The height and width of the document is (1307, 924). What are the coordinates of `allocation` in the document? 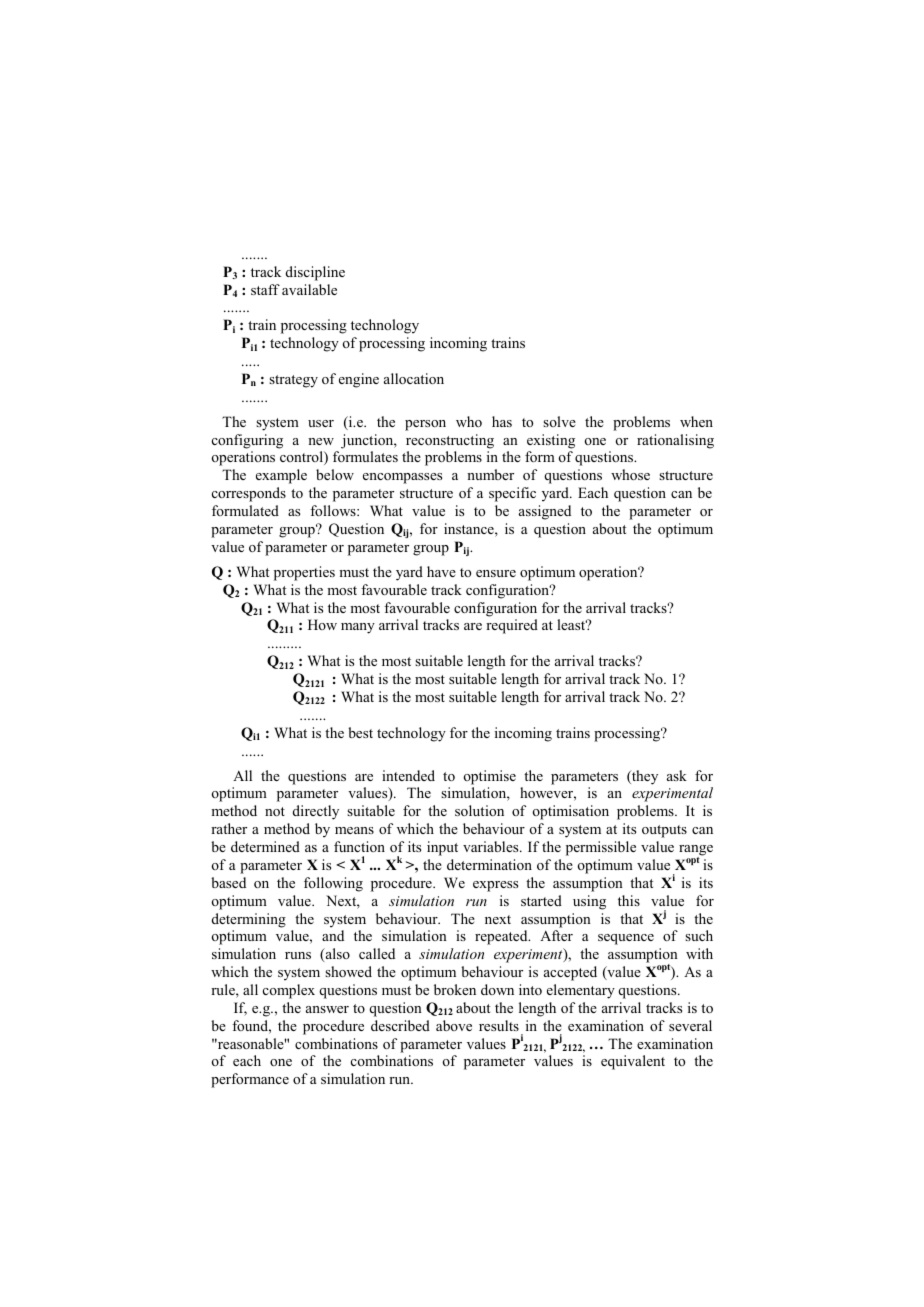 It's located at (414, 378).
